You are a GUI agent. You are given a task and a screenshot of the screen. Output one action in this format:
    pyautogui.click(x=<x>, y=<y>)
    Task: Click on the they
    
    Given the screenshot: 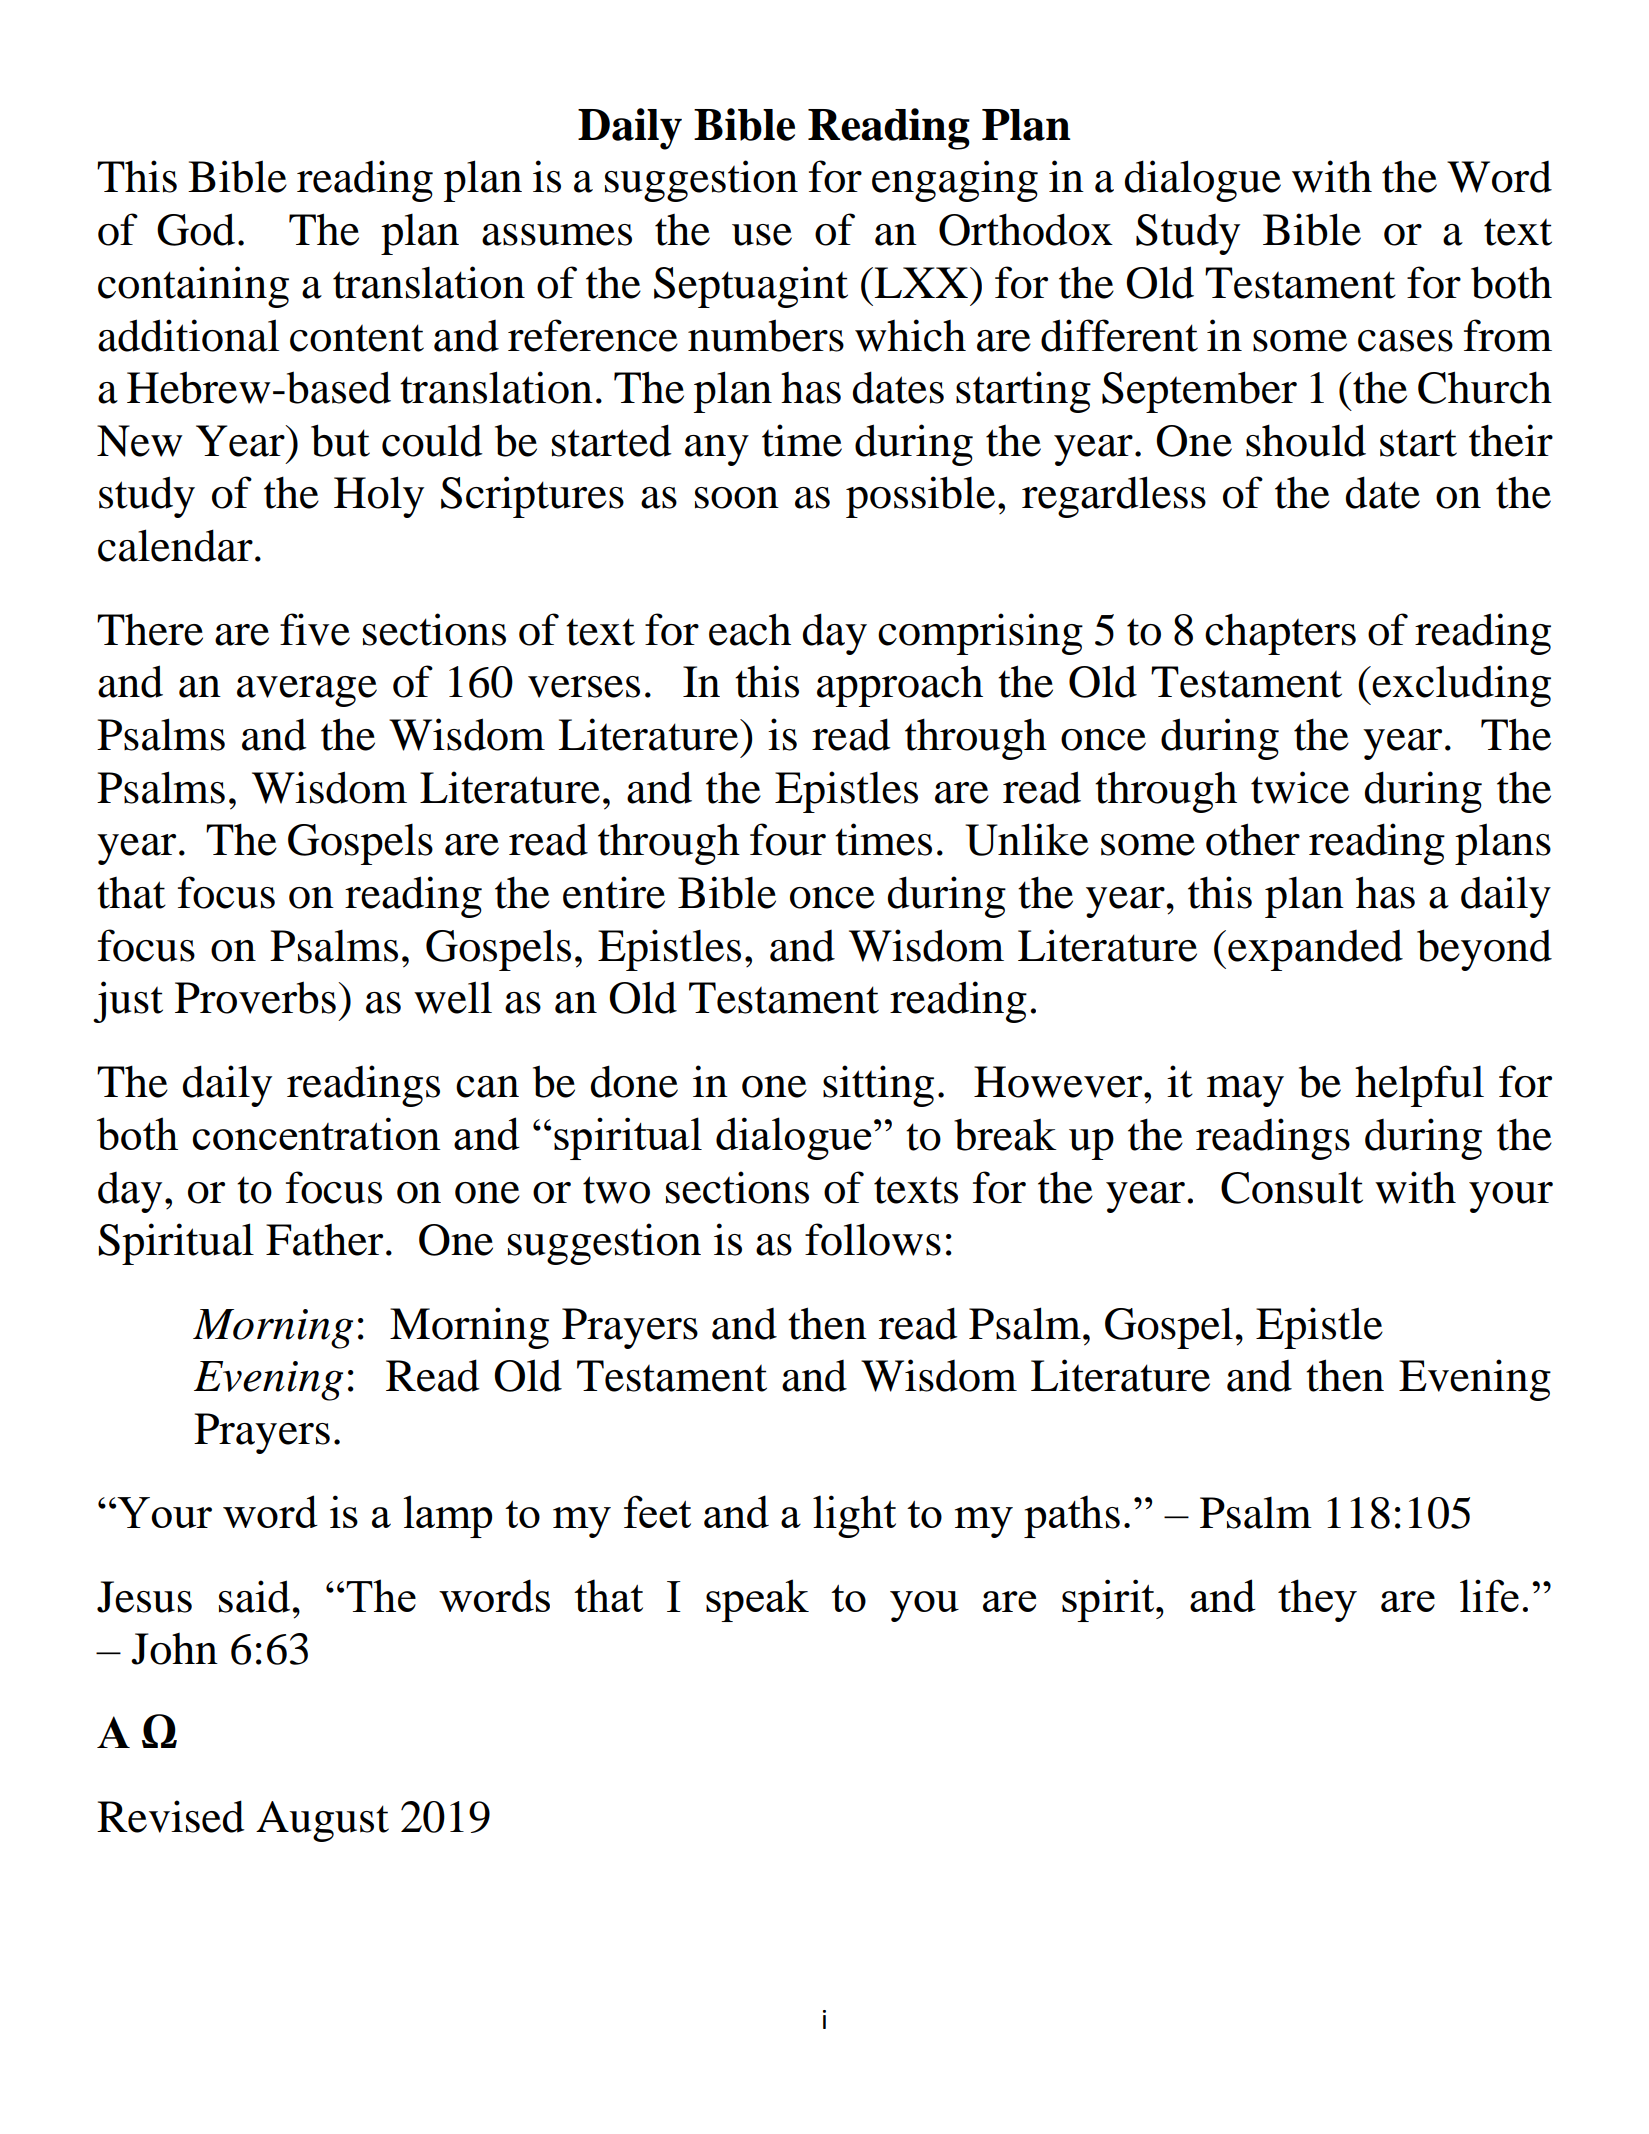 What is the action you would take?
    pyautogui.click(x=1317, y=1600)
